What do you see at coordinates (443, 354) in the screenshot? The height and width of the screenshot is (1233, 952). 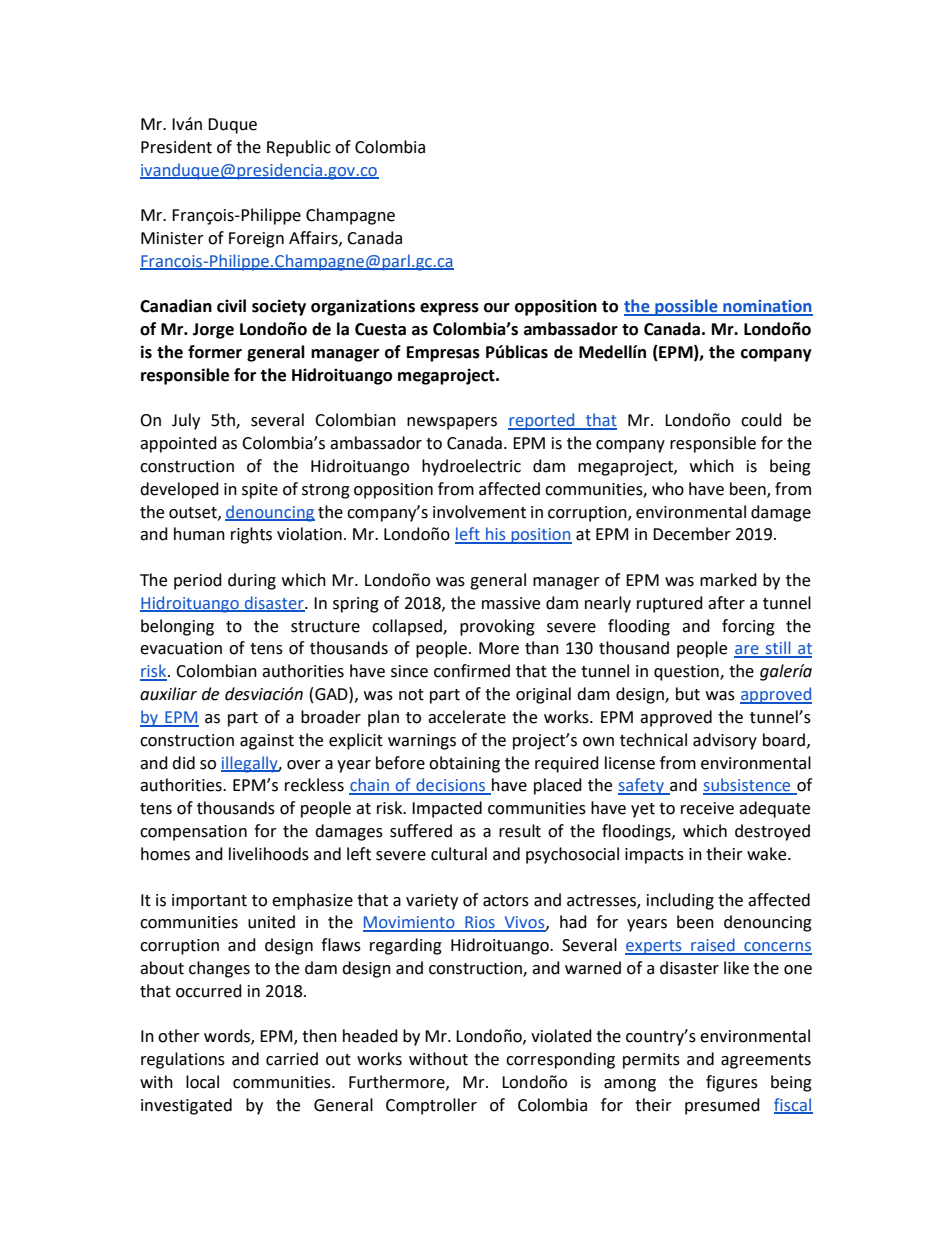 I see `Empresas` at bounding box center [443, 354].
